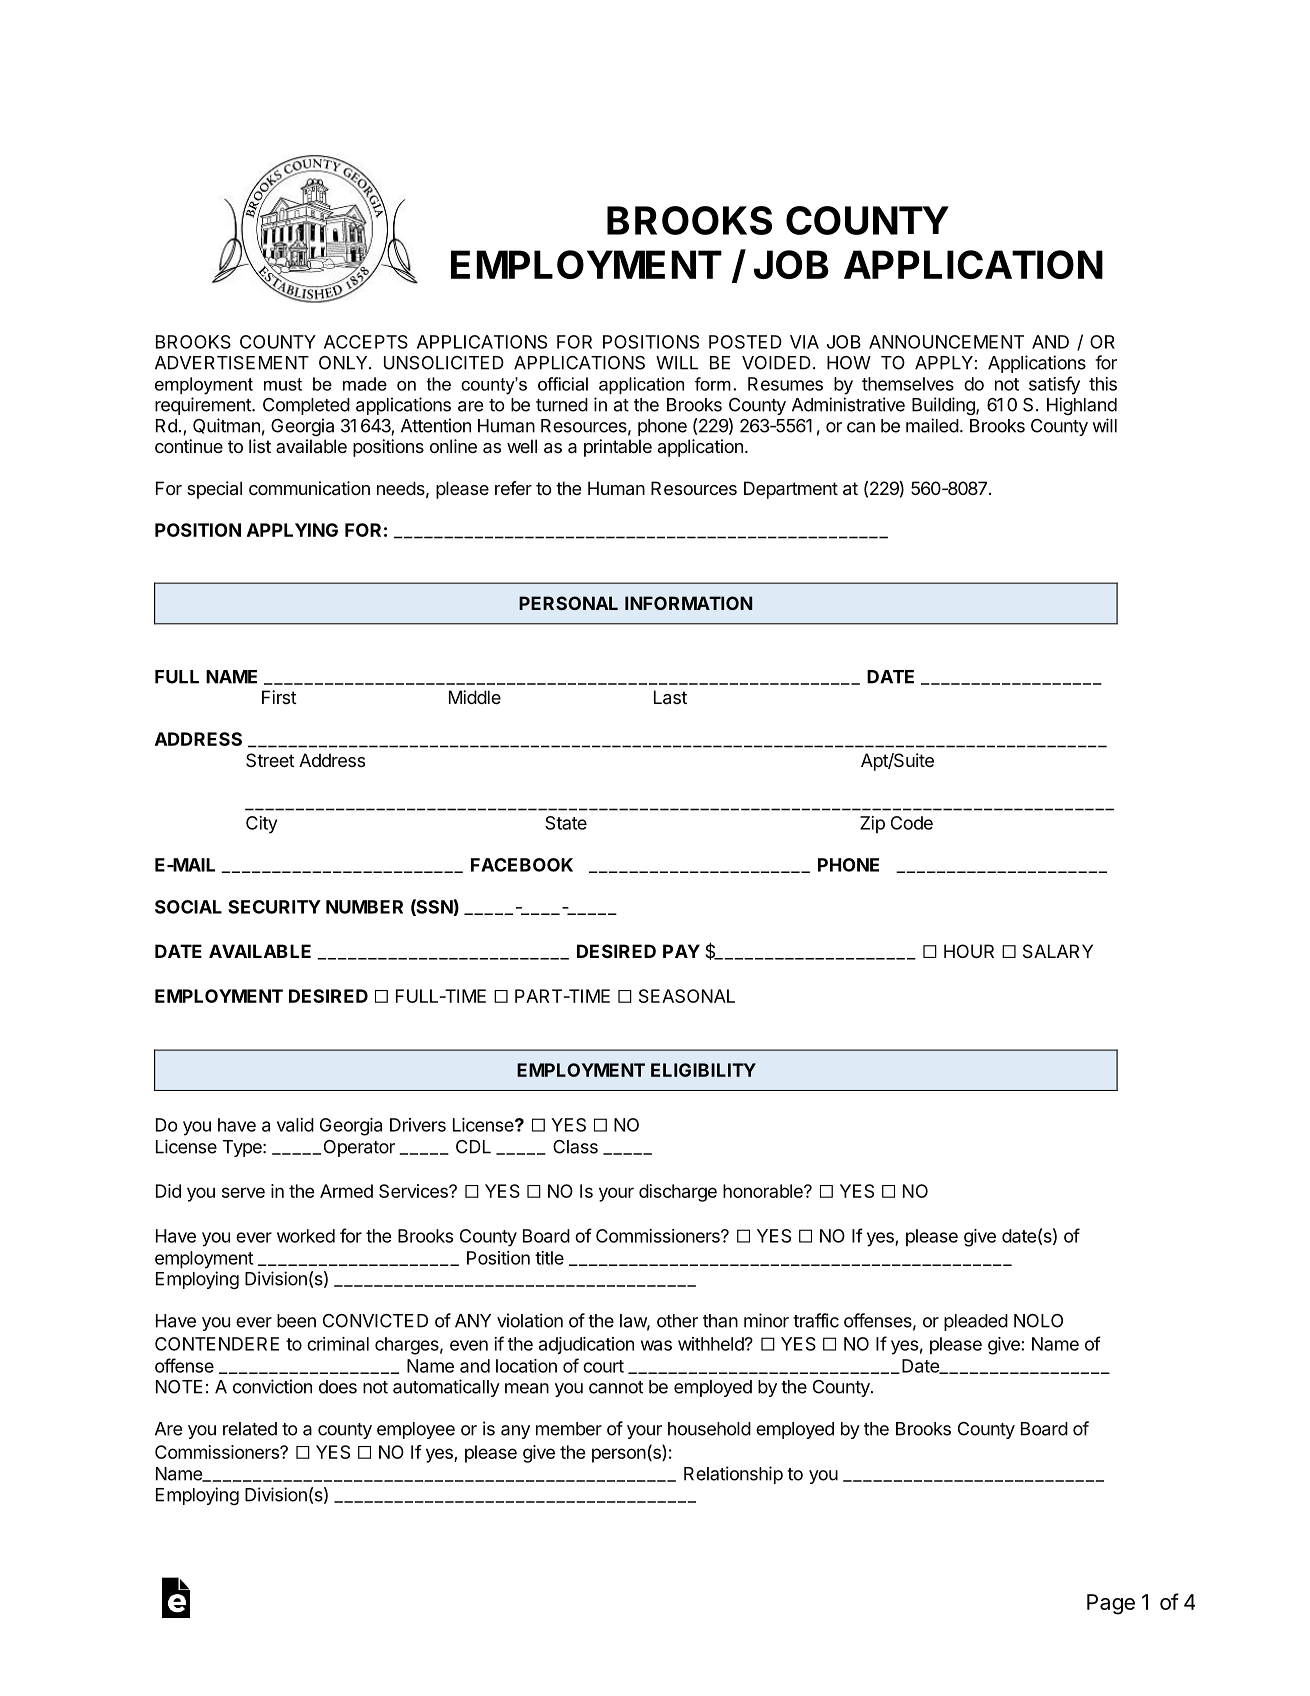 This screenshot has height=1696, width=1310. I want to click on serve, so click(243, 1192).
